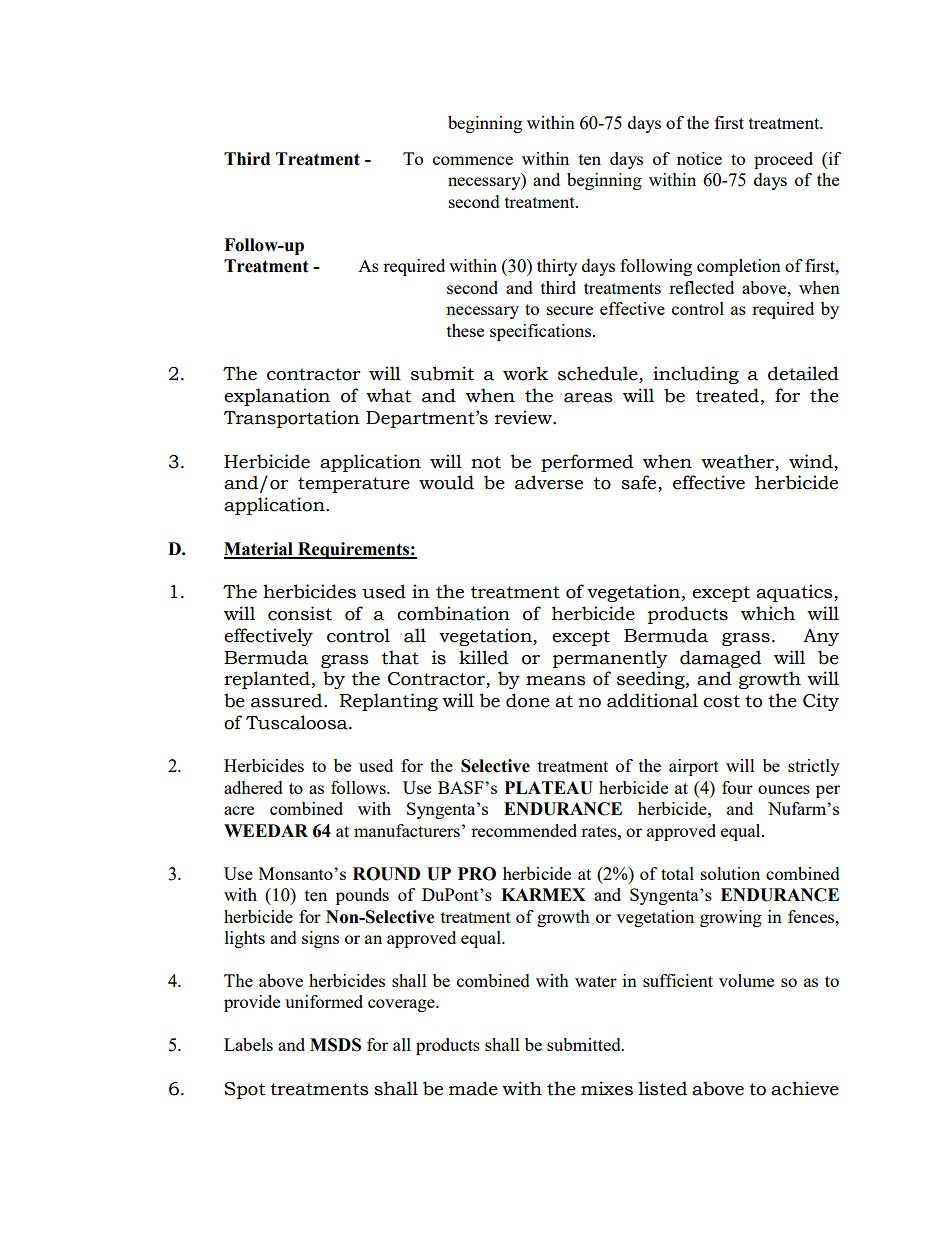  I want to click on thirty, so click(557, 267).
